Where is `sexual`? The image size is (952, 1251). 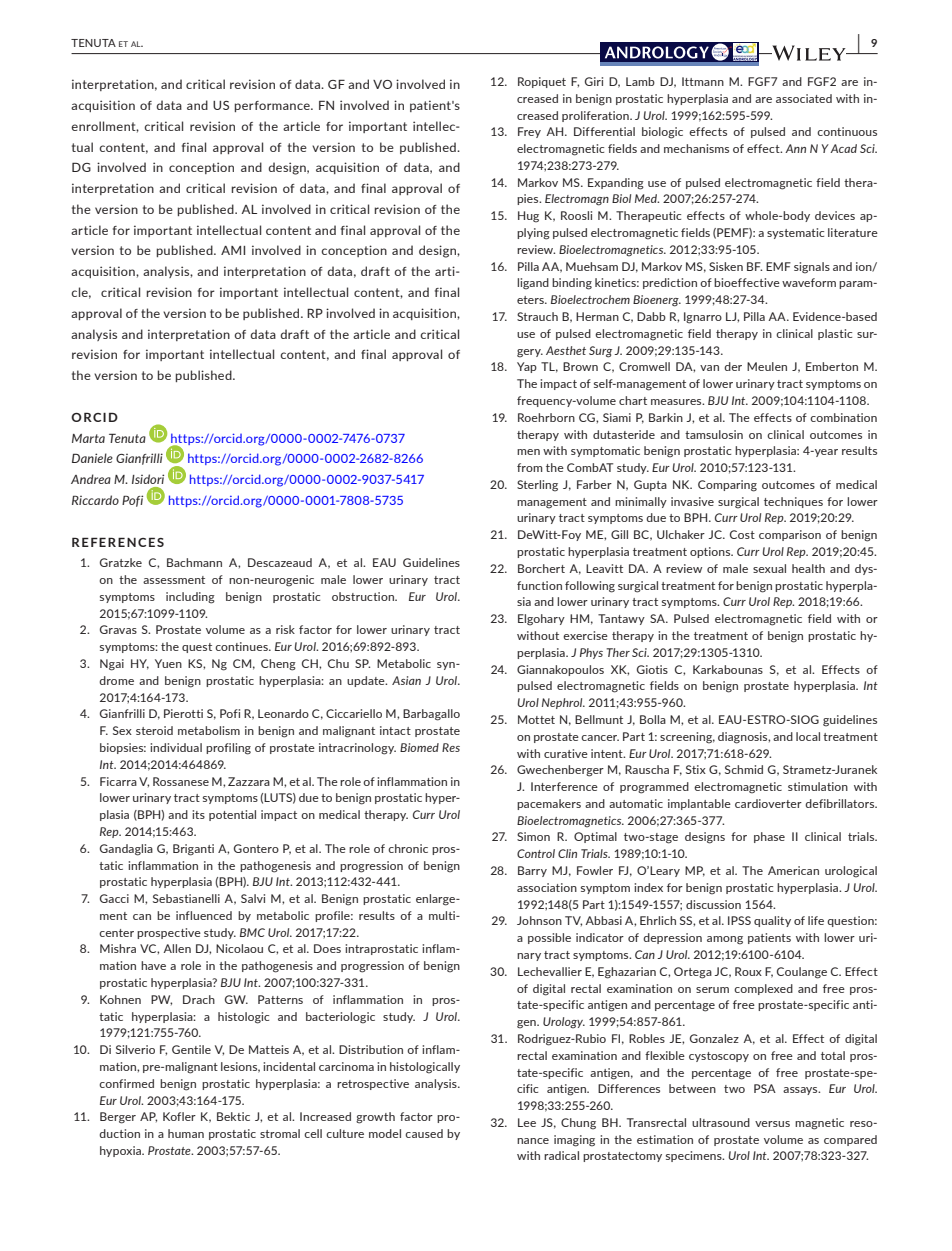
sexual is located at coordinates (769, 568).
